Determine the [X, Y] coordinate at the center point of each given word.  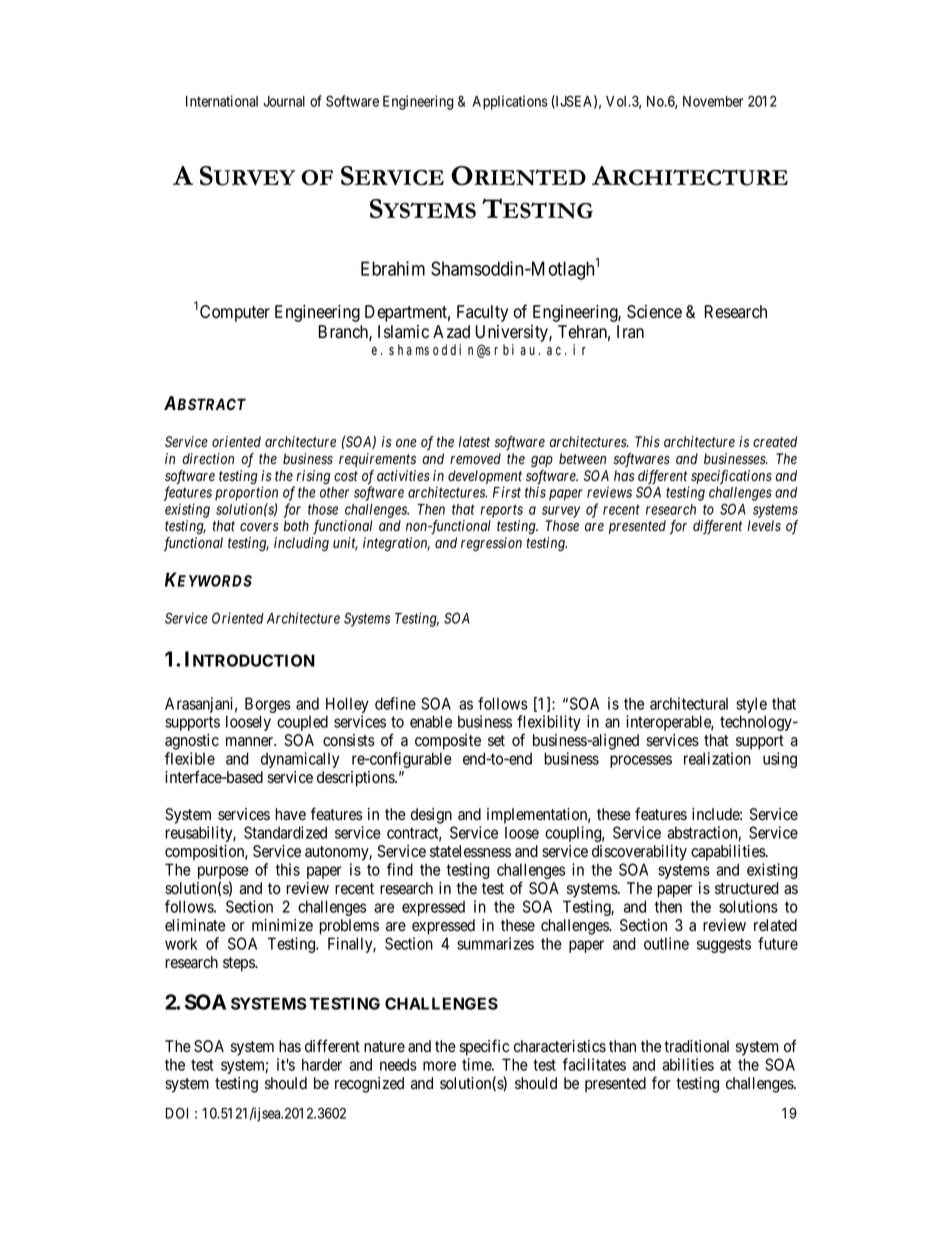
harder [322, 1064]
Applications [510, 102]
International [222, 101]
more [439, 1066]
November [713, 101]
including [301, 544]
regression [491, 544]
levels [764, 526]
